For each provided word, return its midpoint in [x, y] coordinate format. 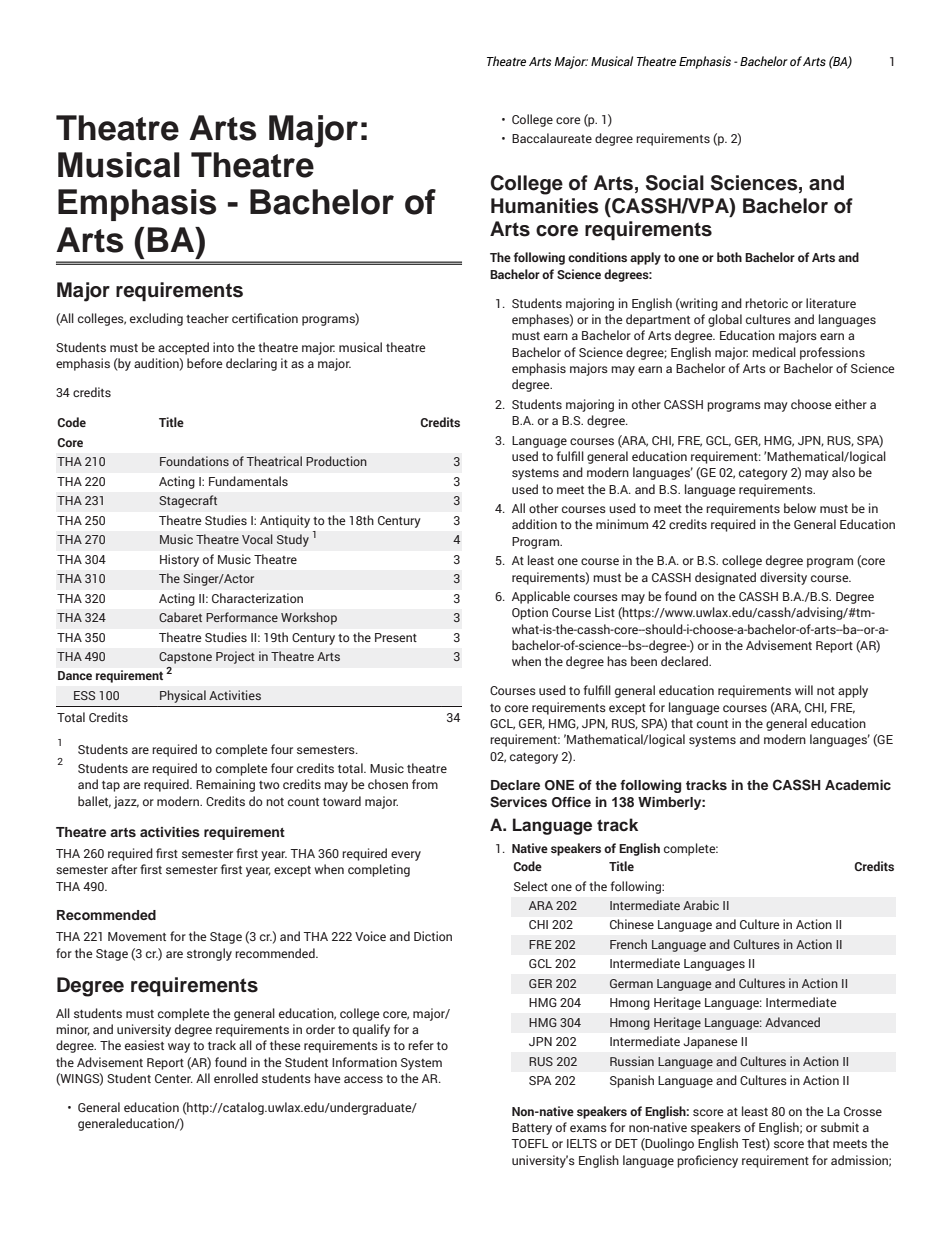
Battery [532, 1129]
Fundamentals [248, 481]
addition [534, 524]
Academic [858, 785]
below [800, 508]
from [425, 784]
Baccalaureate [552, 138]
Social [675, 183]
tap [111, 786]
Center [174, 1078]
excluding [156, 319]
